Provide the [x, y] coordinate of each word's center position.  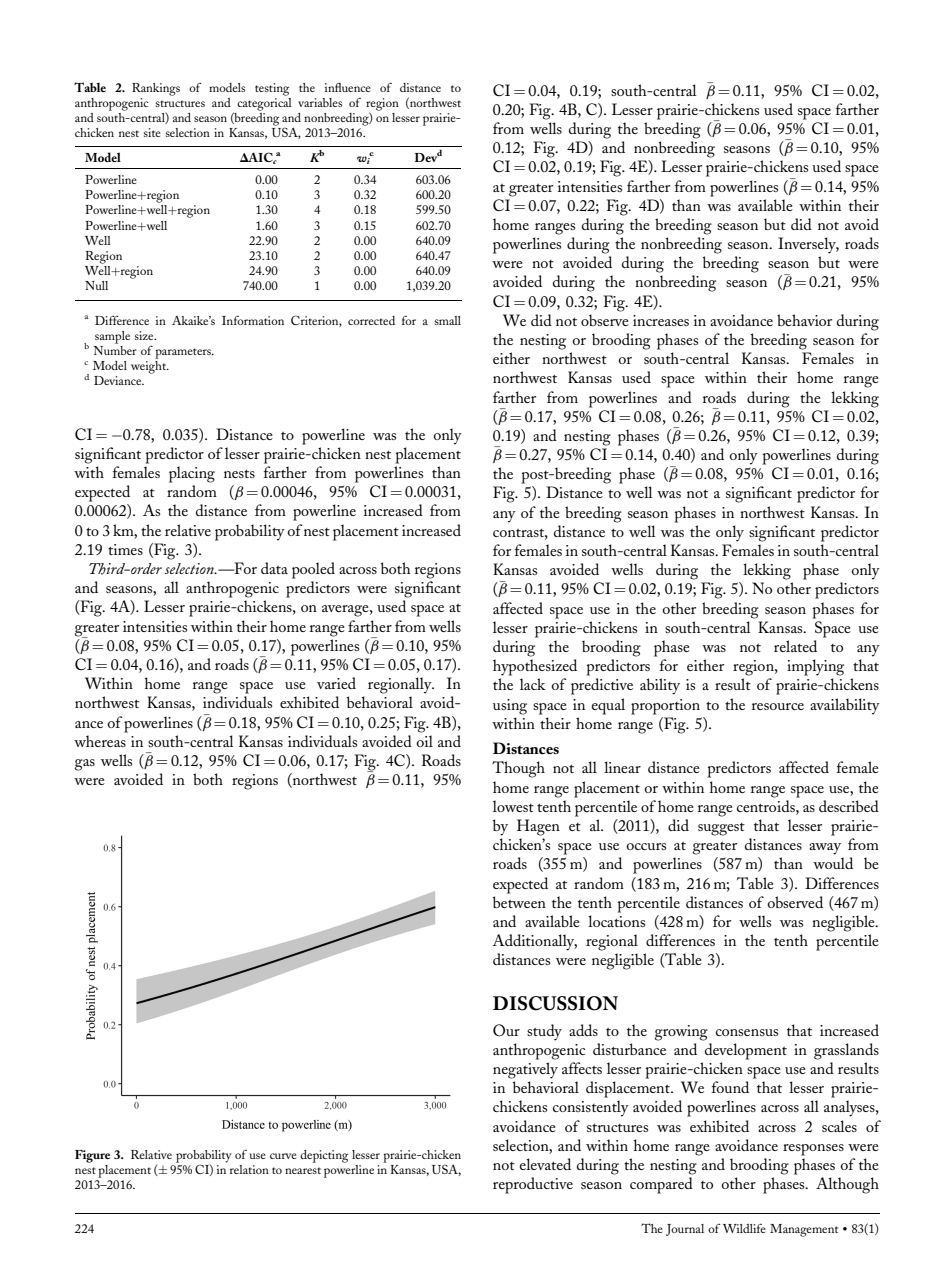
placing [192, 474]
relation [249, 1169]
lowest [513, 806]
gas [85, 765]
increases [661, 320]
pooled [313, 570]
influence [348, 87]
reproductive [533, 1185]
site [152, 132]
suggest [721, 829]
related [795, 646]
